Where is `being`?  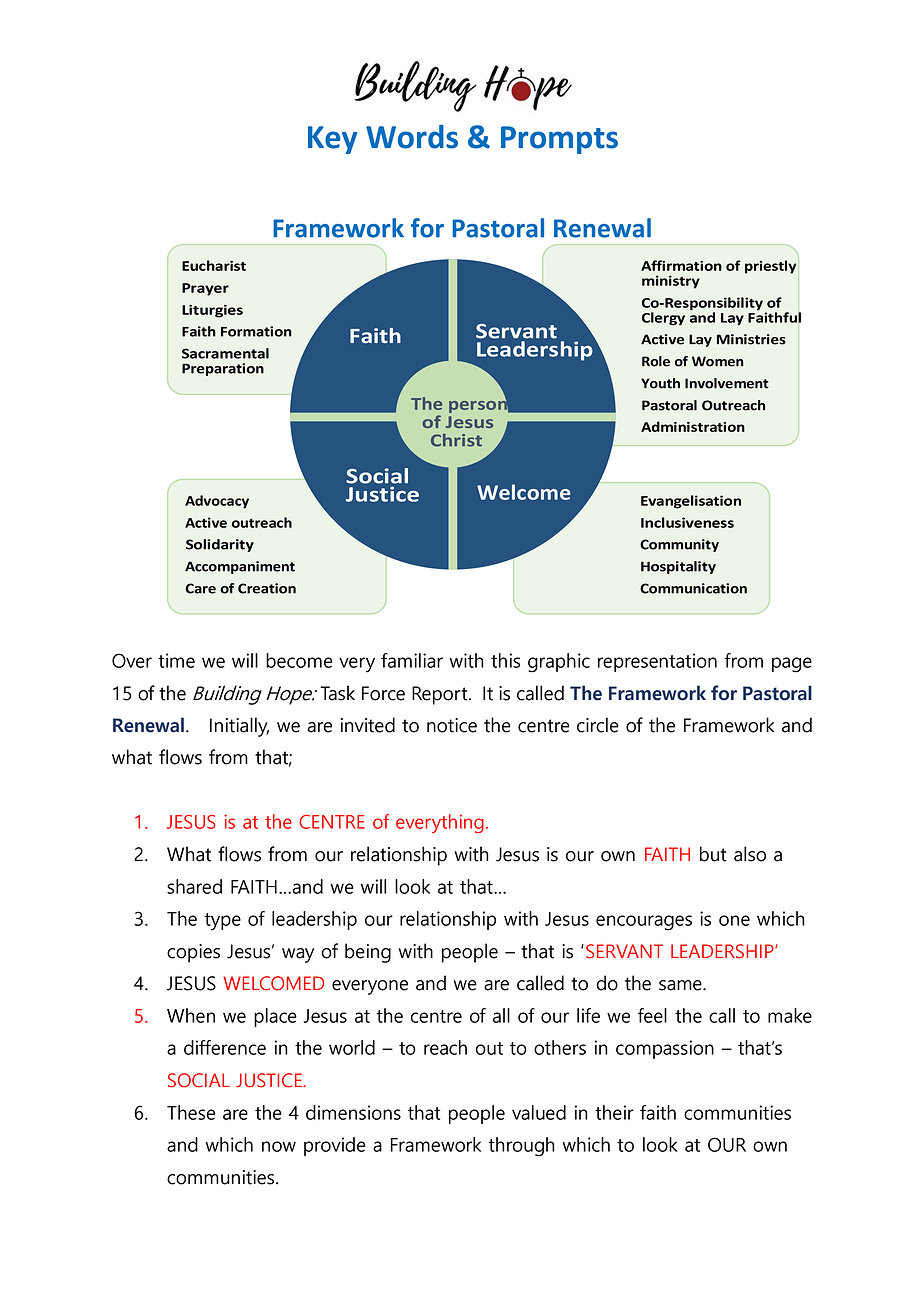 being is located at coordinates (368, 953).
